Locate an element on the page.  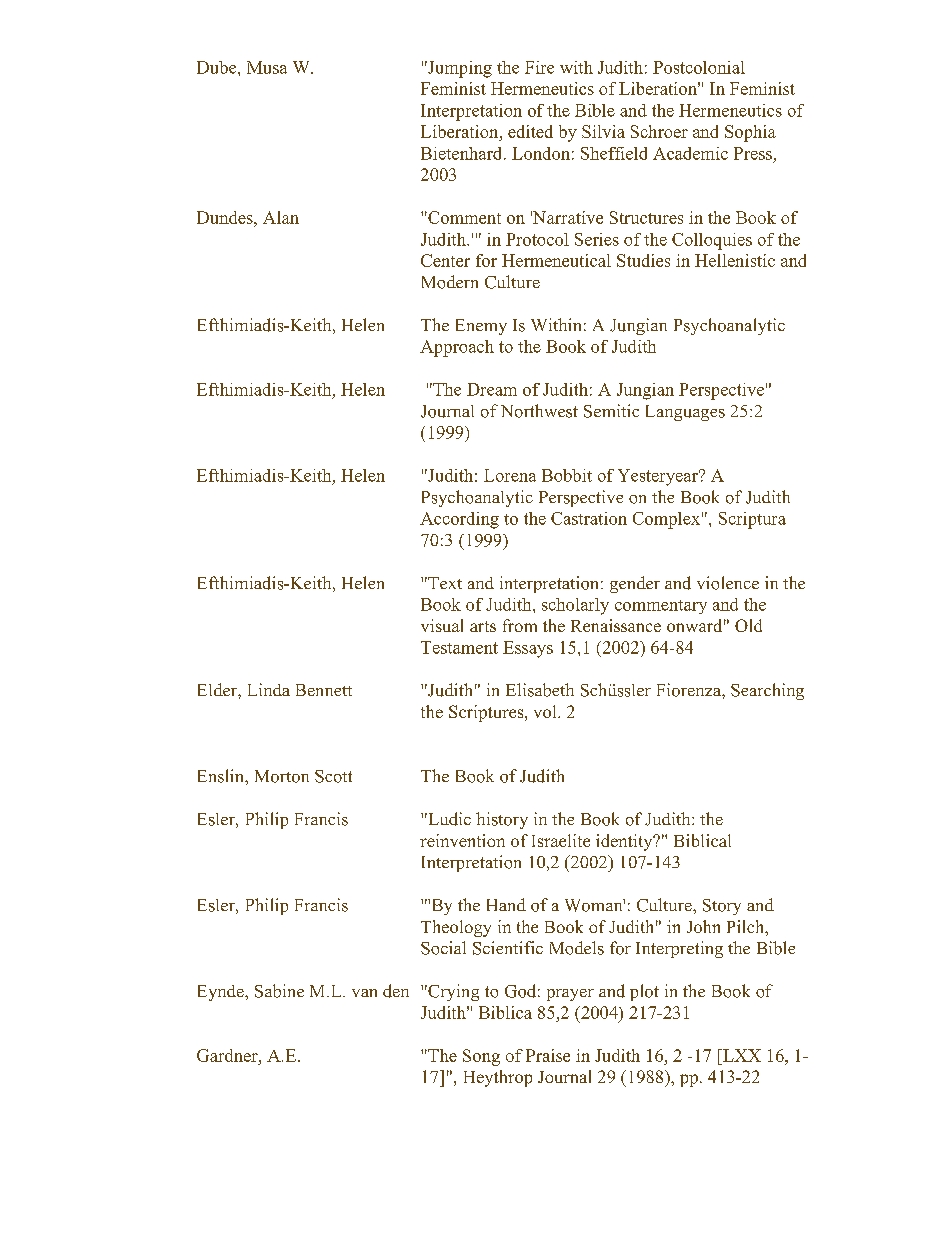
Jumping is located at coordinates (459, 69).
